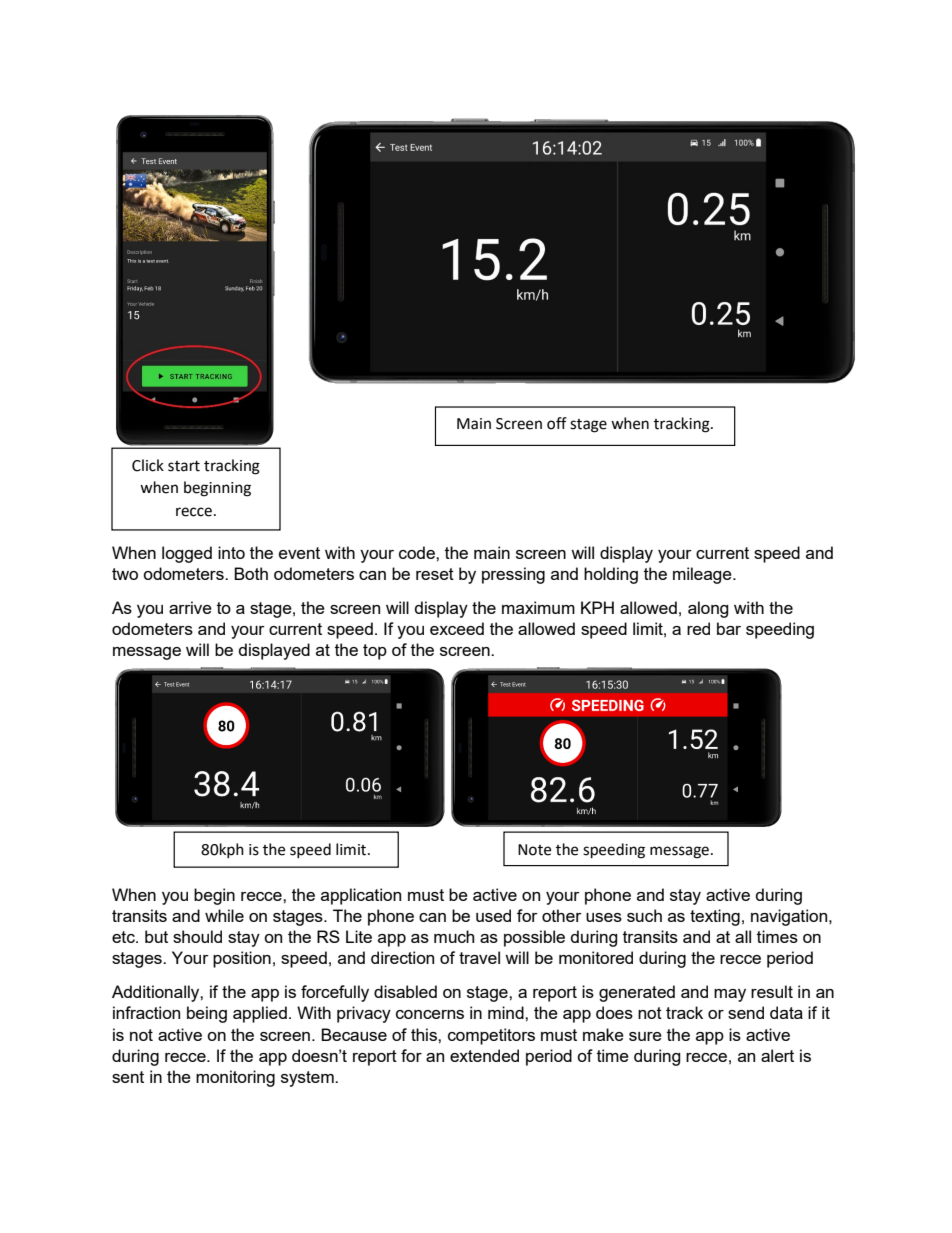 The width and height of the screenshot is (952, 1233). I want to click on top, so click(375, 652).
